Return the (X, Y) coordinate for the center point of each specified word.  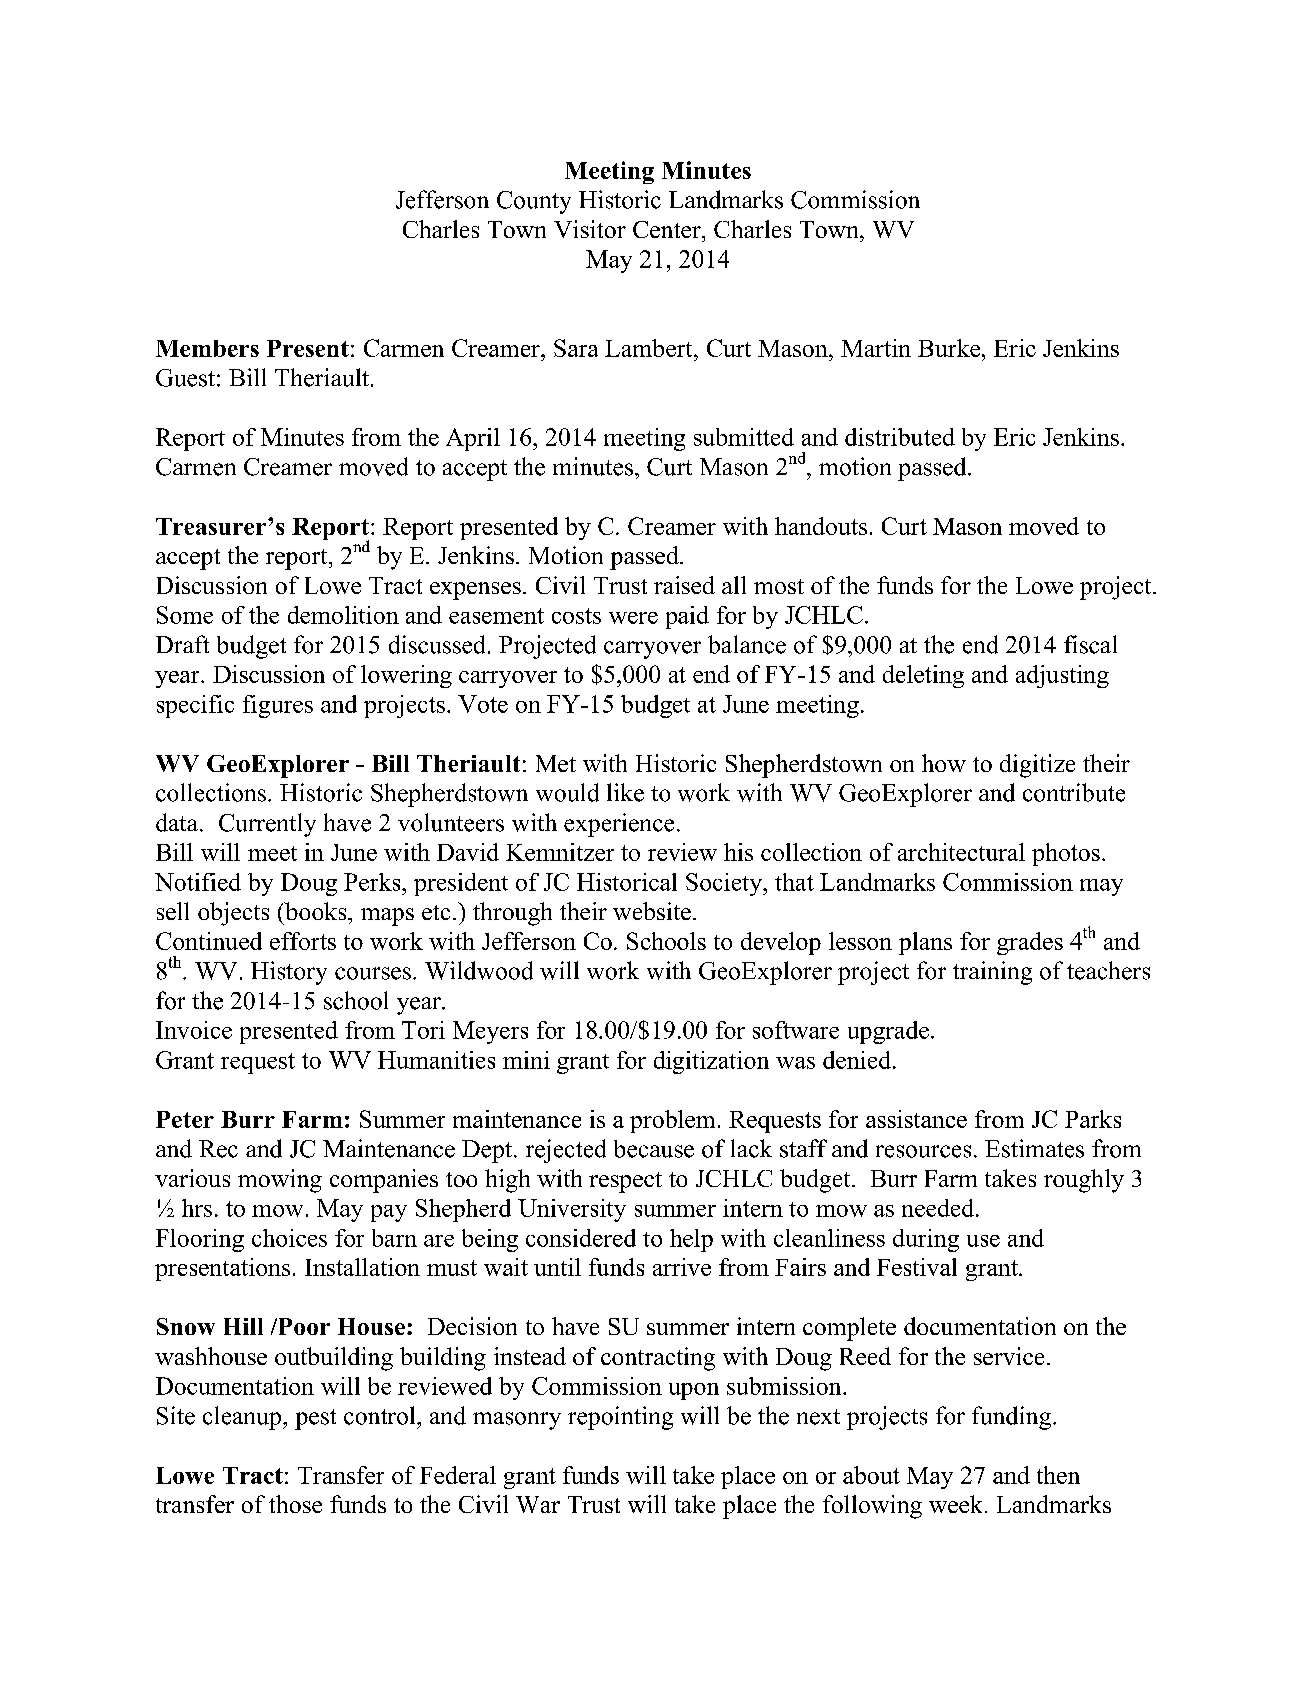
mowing (280, 1181)
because (654, 1149)
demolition (343, 615)
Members (207, 348)
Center (668, 229)
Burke (950, 348)
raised (684, 585)
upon (694, 1391)
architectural (961, 852)
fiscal (1090, 644)
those (295, 1504)
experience (619, 825)
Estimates (1034, 1148)
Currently (267, 825)
